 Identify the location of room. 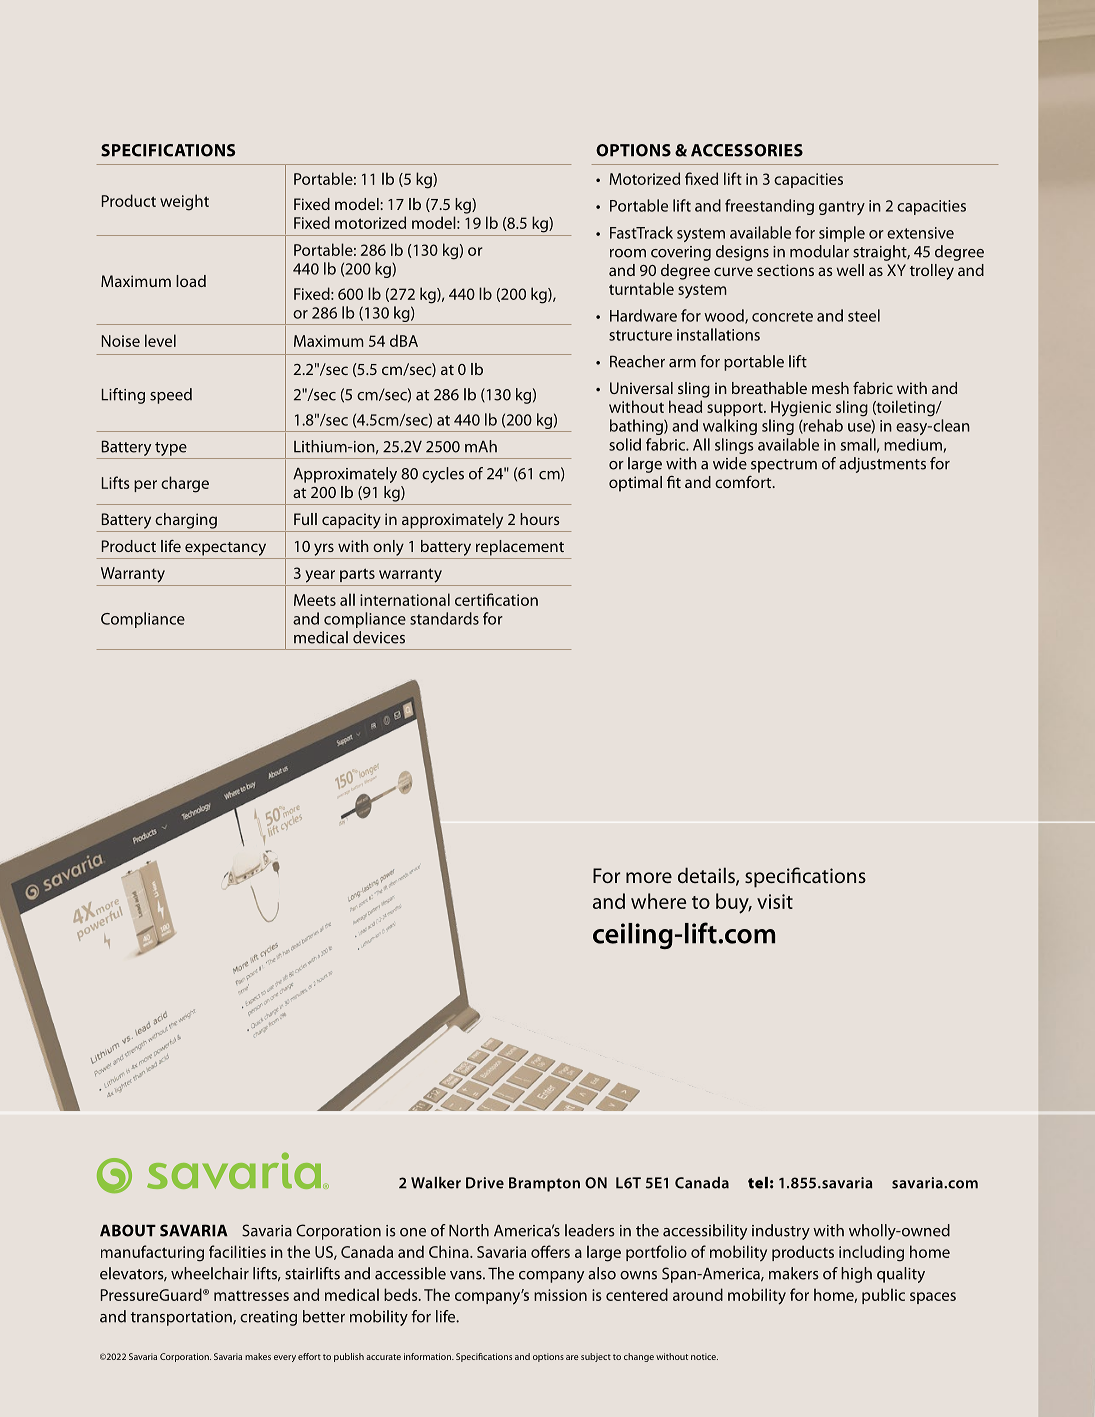
(628, 253).
